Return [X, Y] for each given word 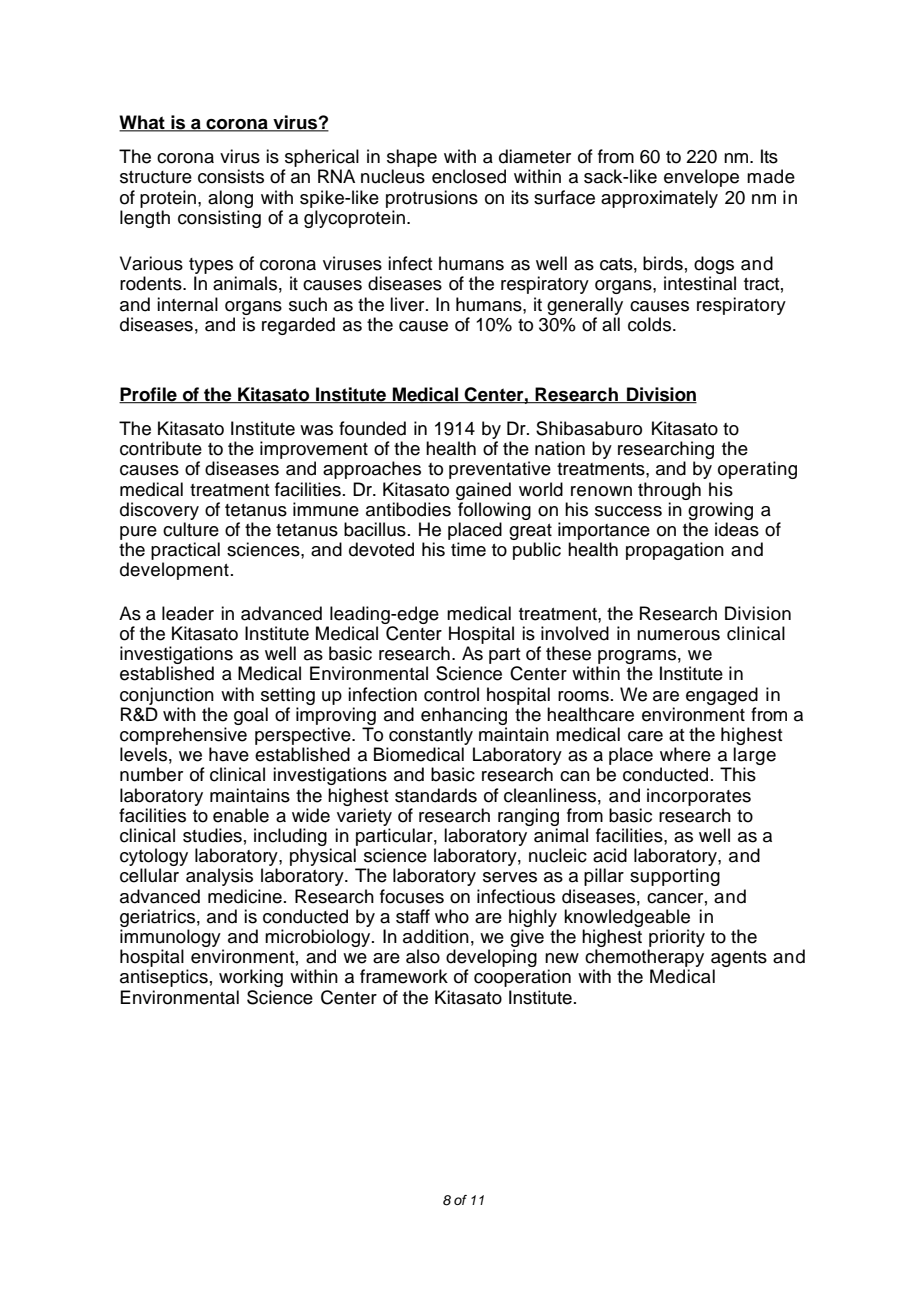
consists [231, 176]
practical [185, 551]
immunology [170, 938]
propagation [675, 551]
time [468, 549]
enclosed [469, 176]
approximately [659, 199]
